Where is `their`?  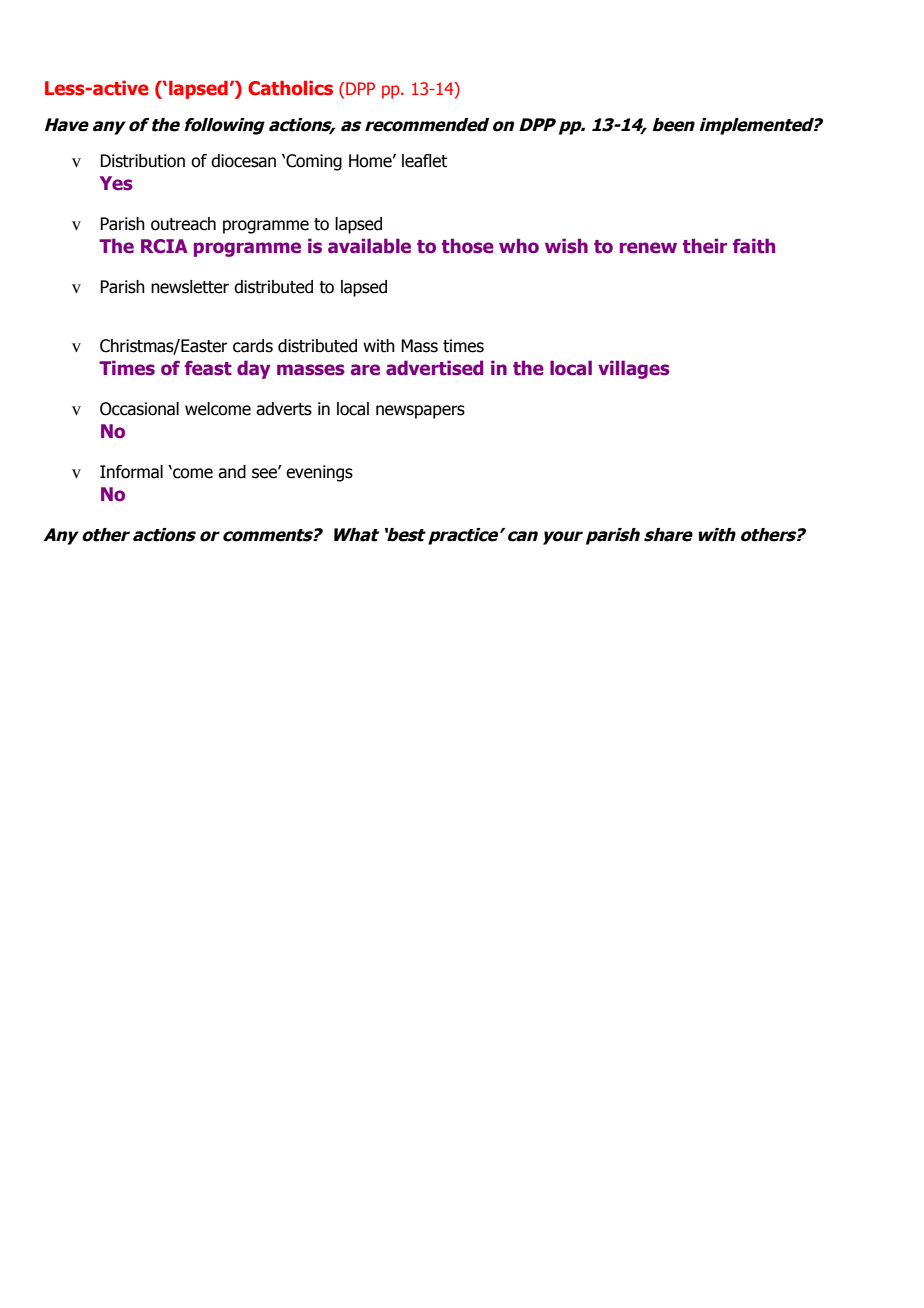 their is located at coordinates (705, 246).
